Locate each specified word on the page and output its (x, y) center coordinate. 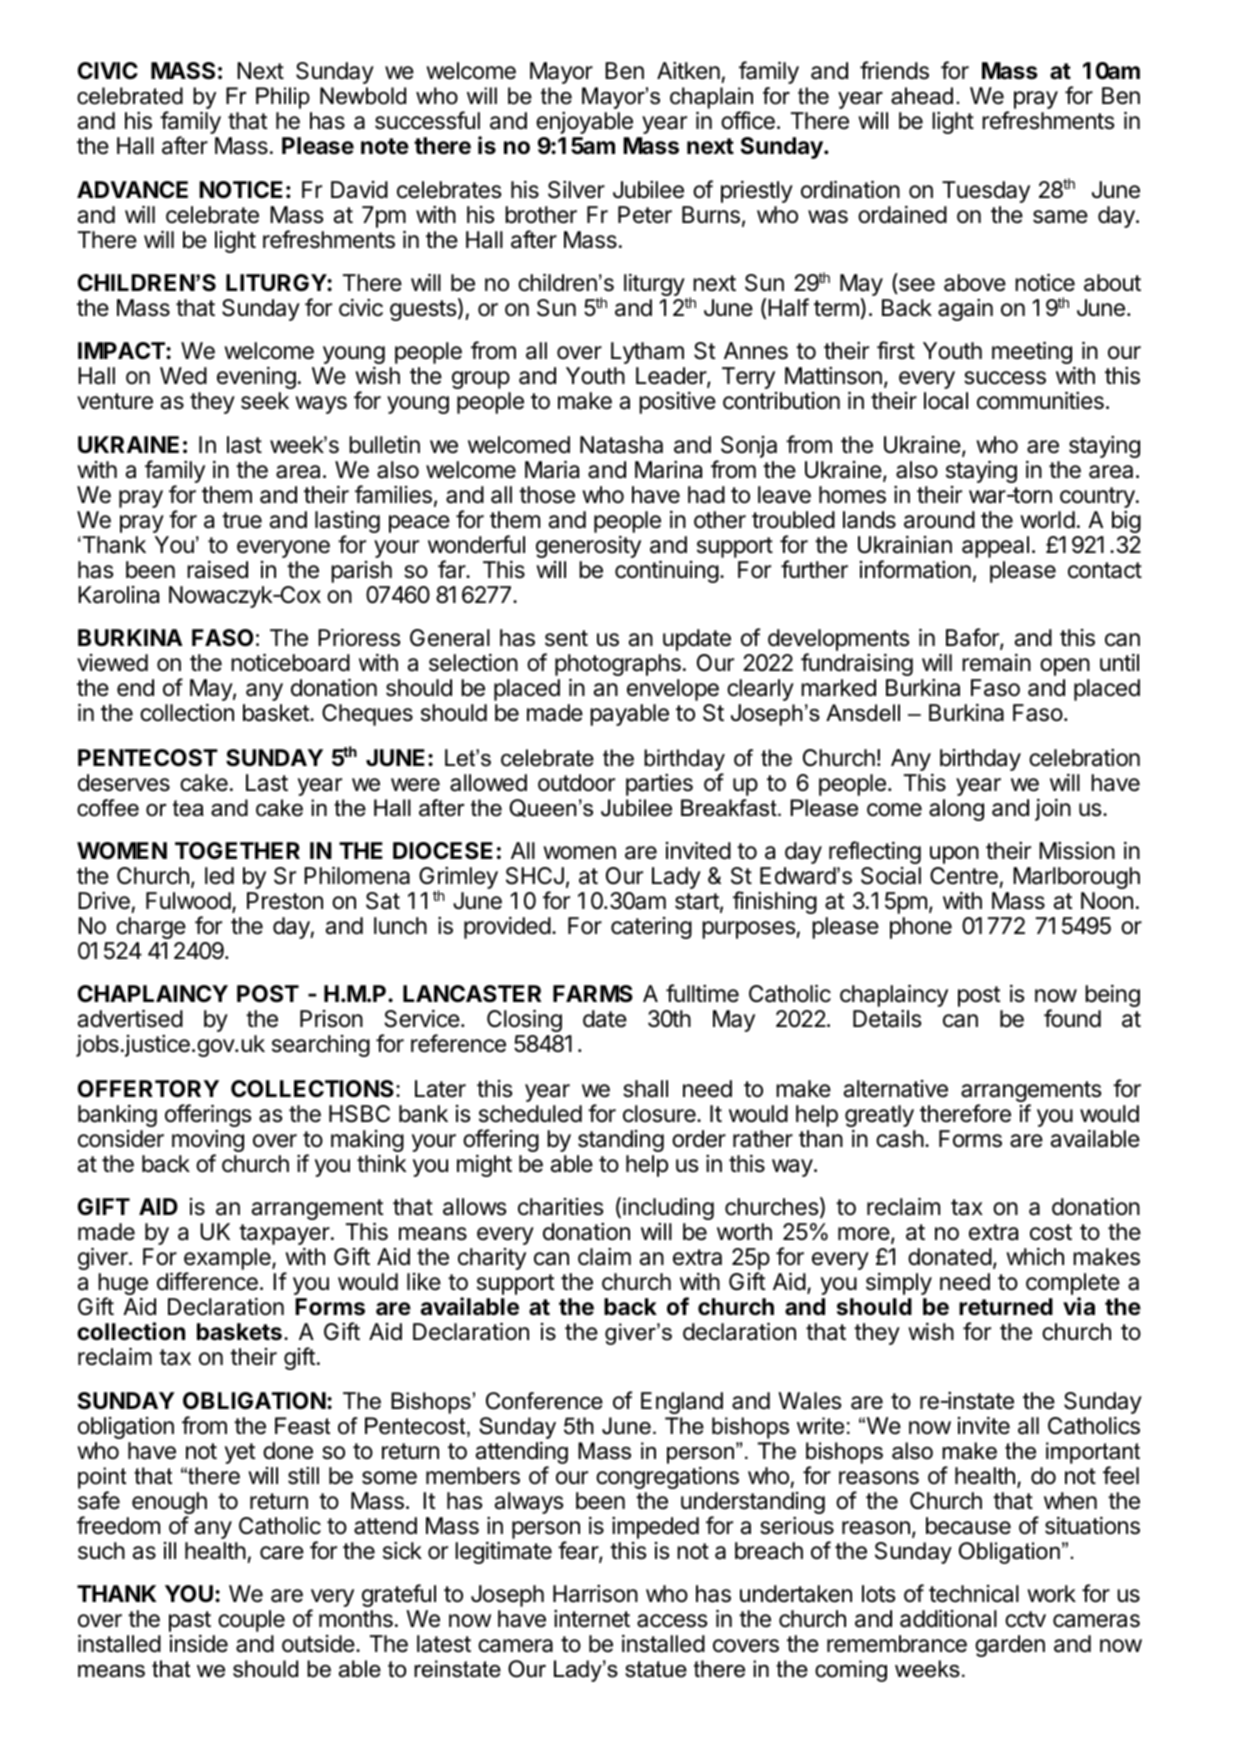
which (1035, 1257)
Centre (964, 876)
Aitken (688, 71)
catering (651, 928)
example (228, 1260)
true (242, 520)
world (1047, 520)
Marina (668, 470)
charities (561, 1207)
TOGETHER (237, 850)
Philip (283, 98)
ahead (922, 96)
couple (251, 1621)
